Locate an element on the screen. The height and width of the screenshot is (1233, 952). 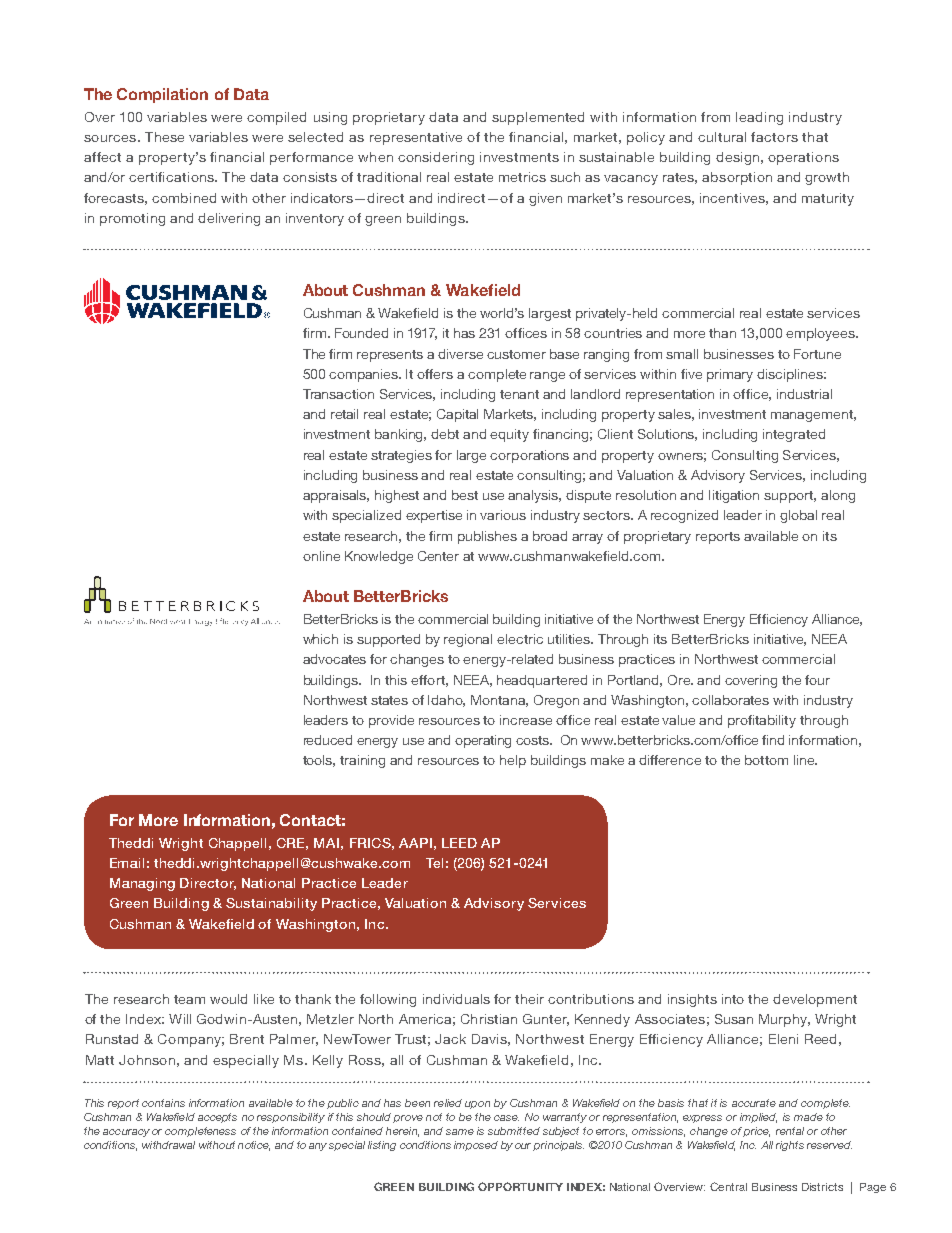
which is located at coordinates (320, 639).
